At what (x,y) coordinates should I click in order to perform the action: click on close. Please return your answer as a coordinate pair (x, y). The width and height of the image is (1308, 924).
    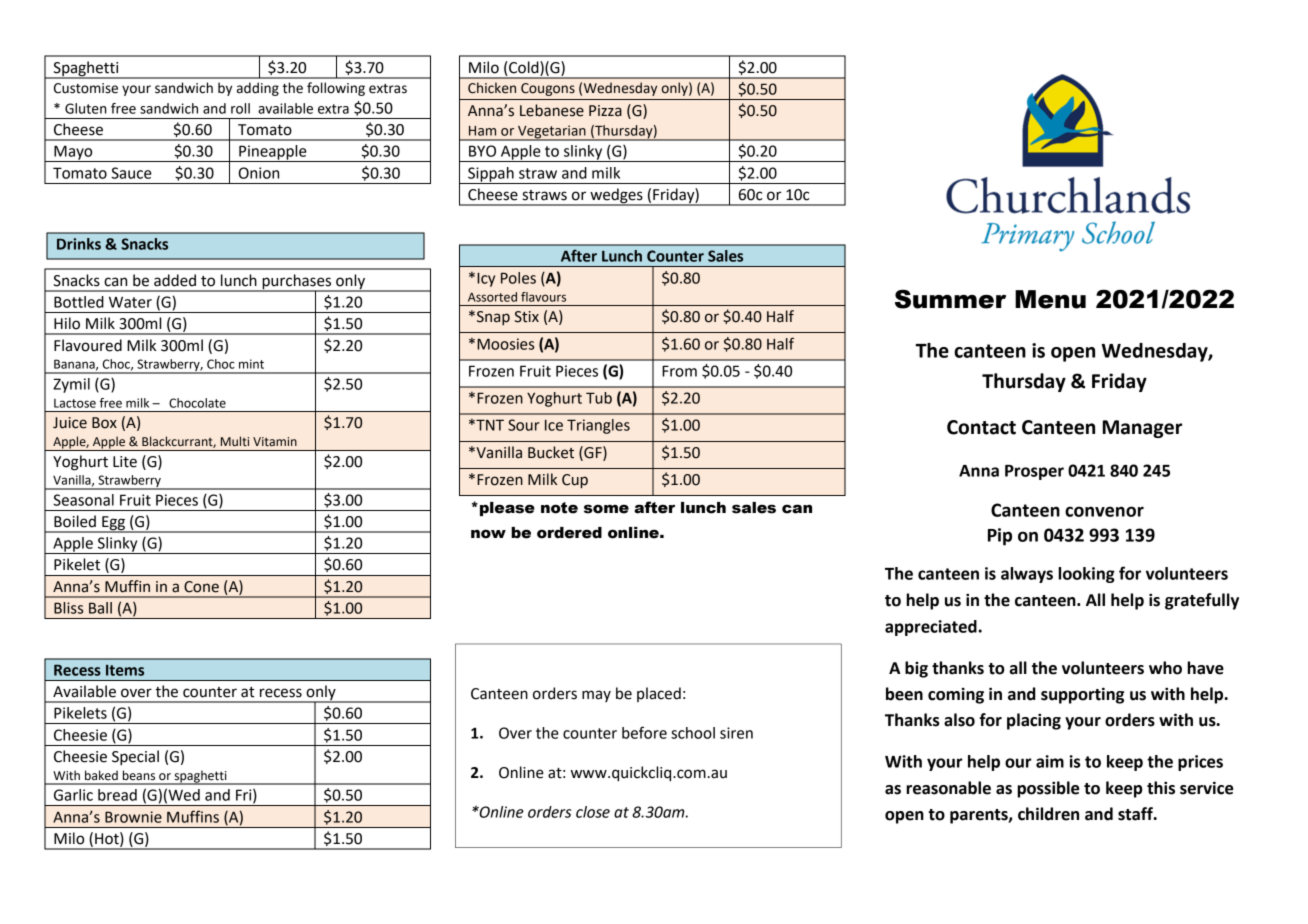
    Looking at the image, I should click on (593, 812).
